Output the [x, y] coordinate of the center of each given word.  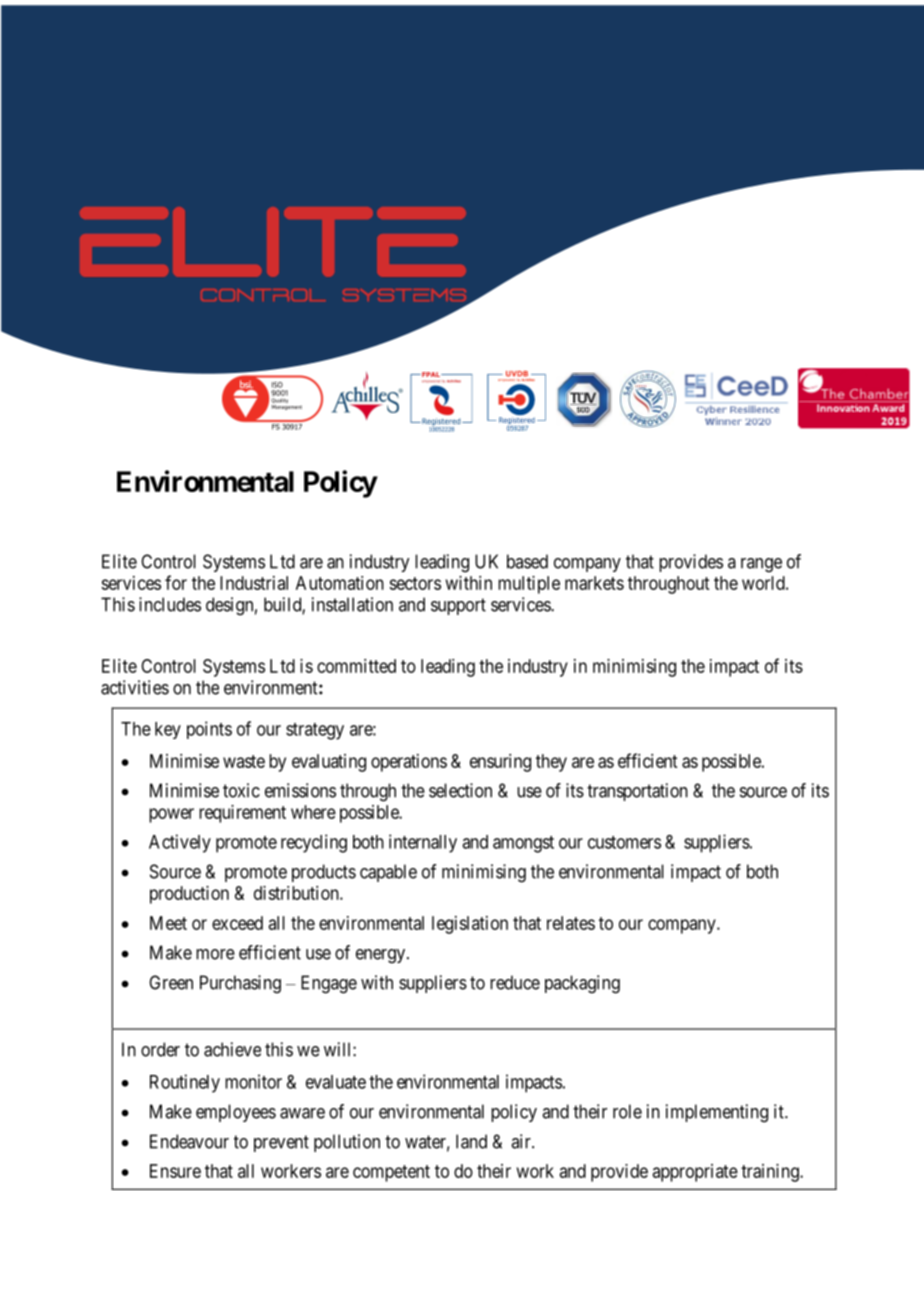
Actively [180, 843]
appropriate [695, 1173]
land [471, 1141]
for [176, 582]
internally [423, 843]
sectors [415, 583]
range [761, 565]
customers [624, 842]
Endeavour [189, 1141]
